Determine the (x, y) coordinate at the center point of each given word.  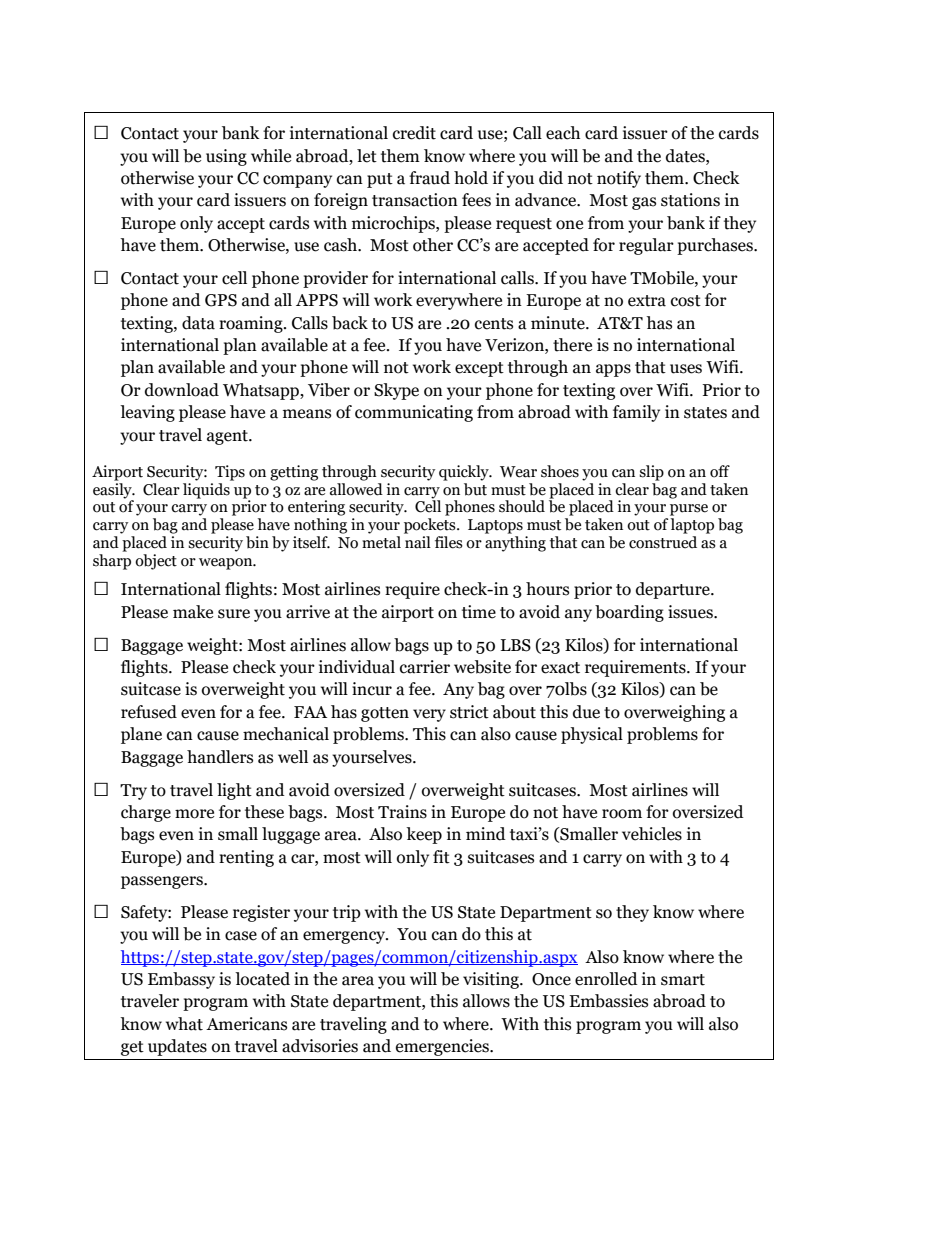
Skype (396, 391)
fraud (429, 178)
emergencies (443, 1047)
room (622, 814)
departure (674, 590)
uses (686, 369)
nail (418, 542)
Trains (402, 812)
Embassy (181, 980)
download (182, 390)
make (193, 612)
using (226, 157)
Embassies (608, 1001)
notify (619, 179)
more (194, 814)
